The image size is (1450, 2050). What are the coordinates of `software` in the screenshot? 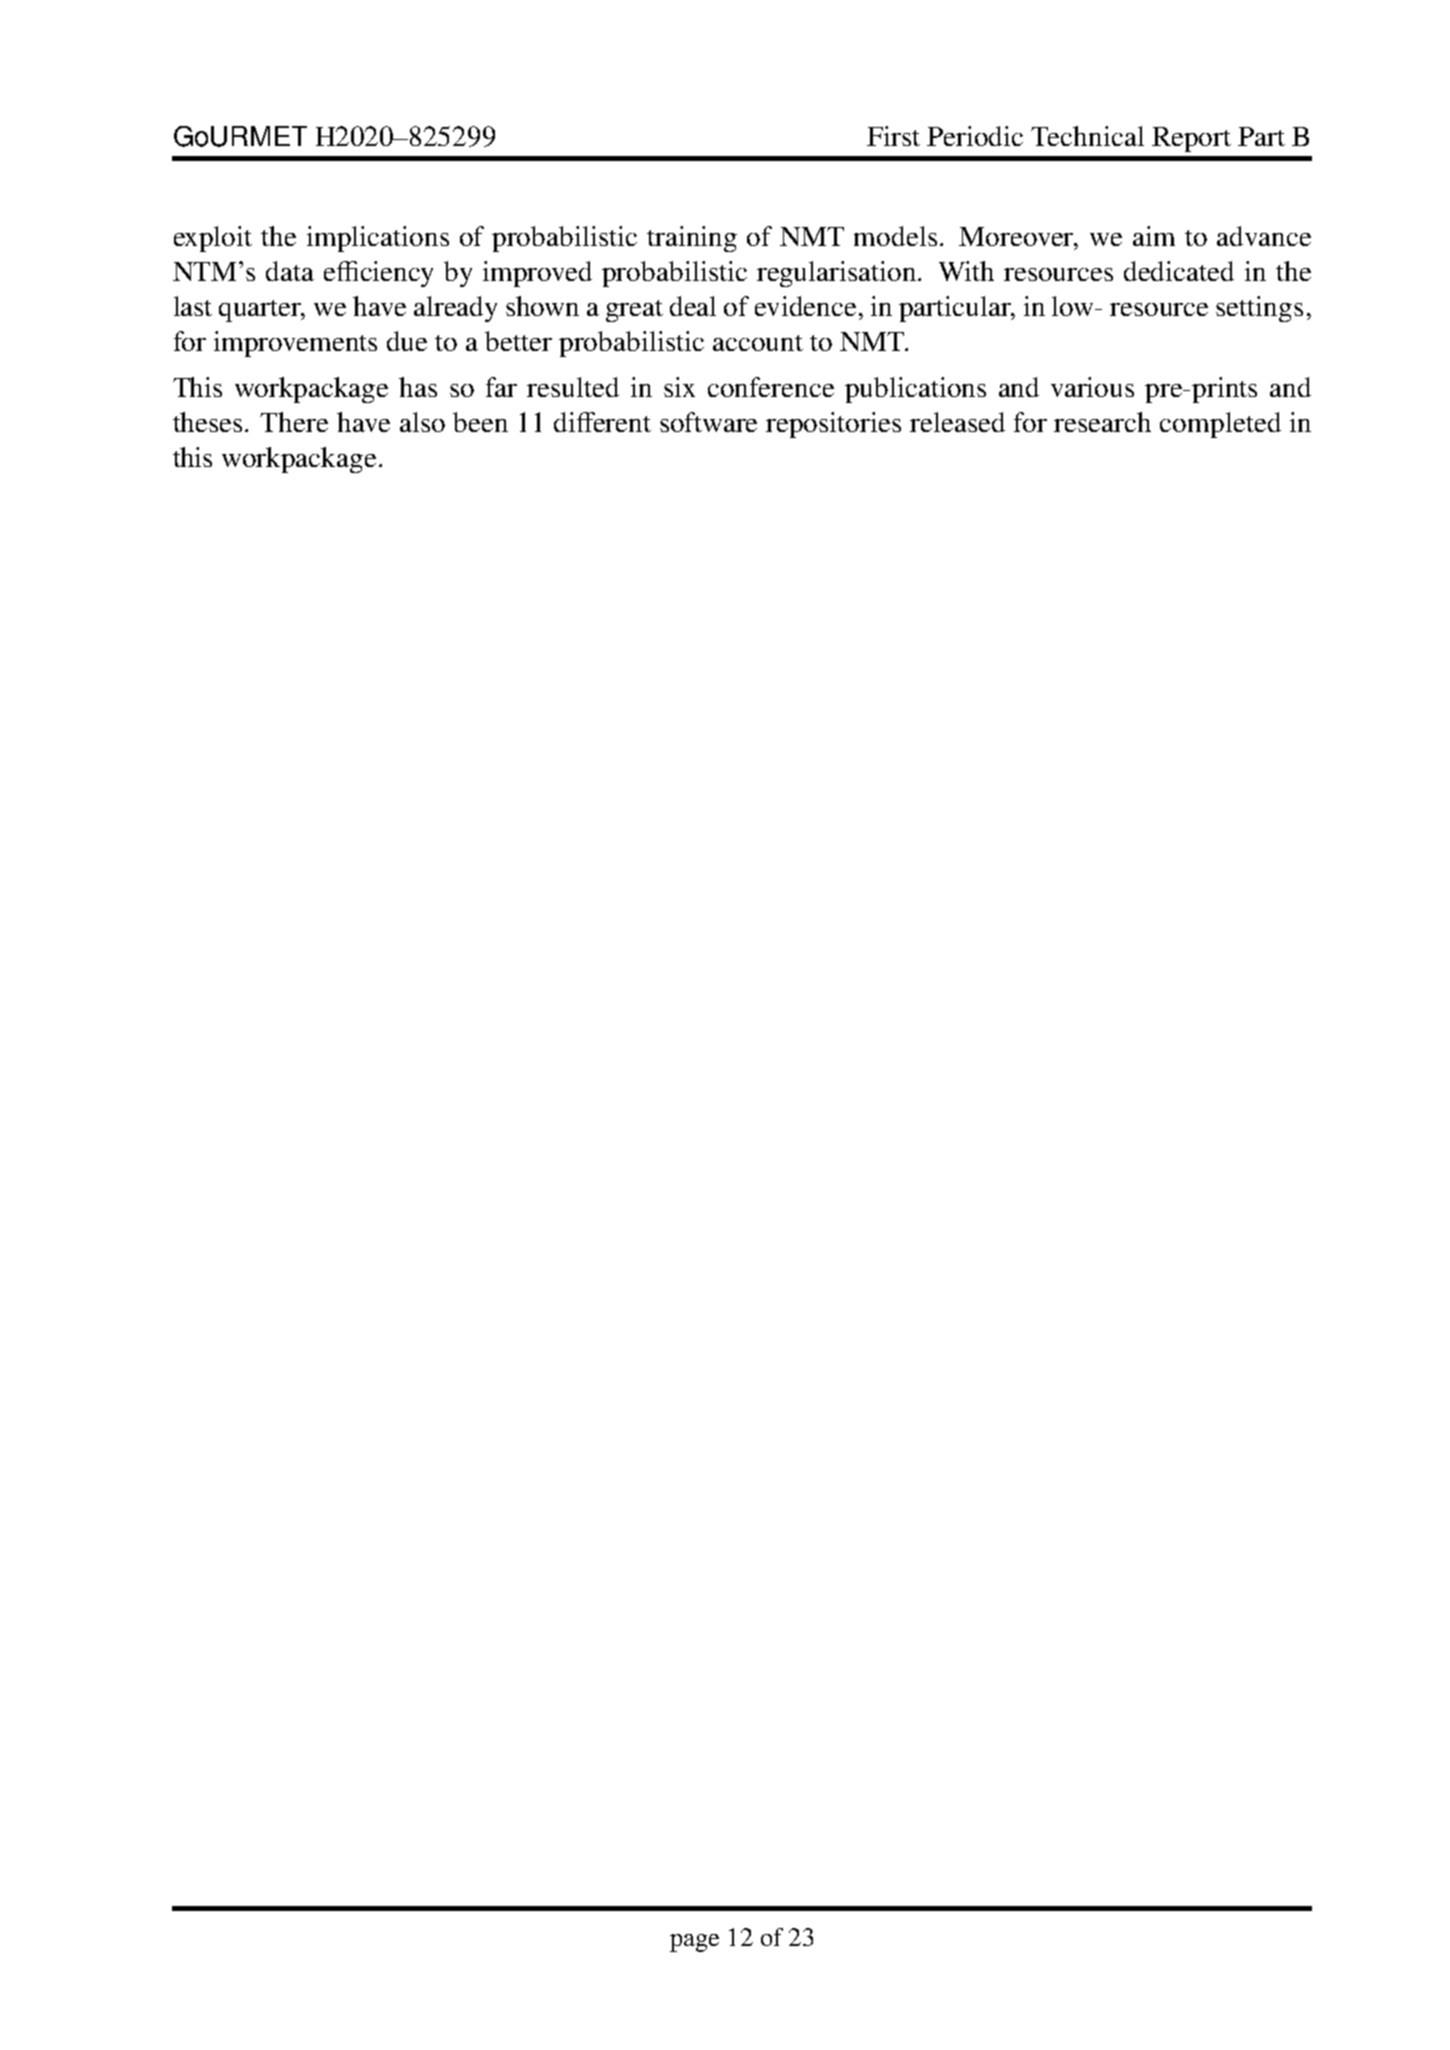 It's located at (708, 422).
